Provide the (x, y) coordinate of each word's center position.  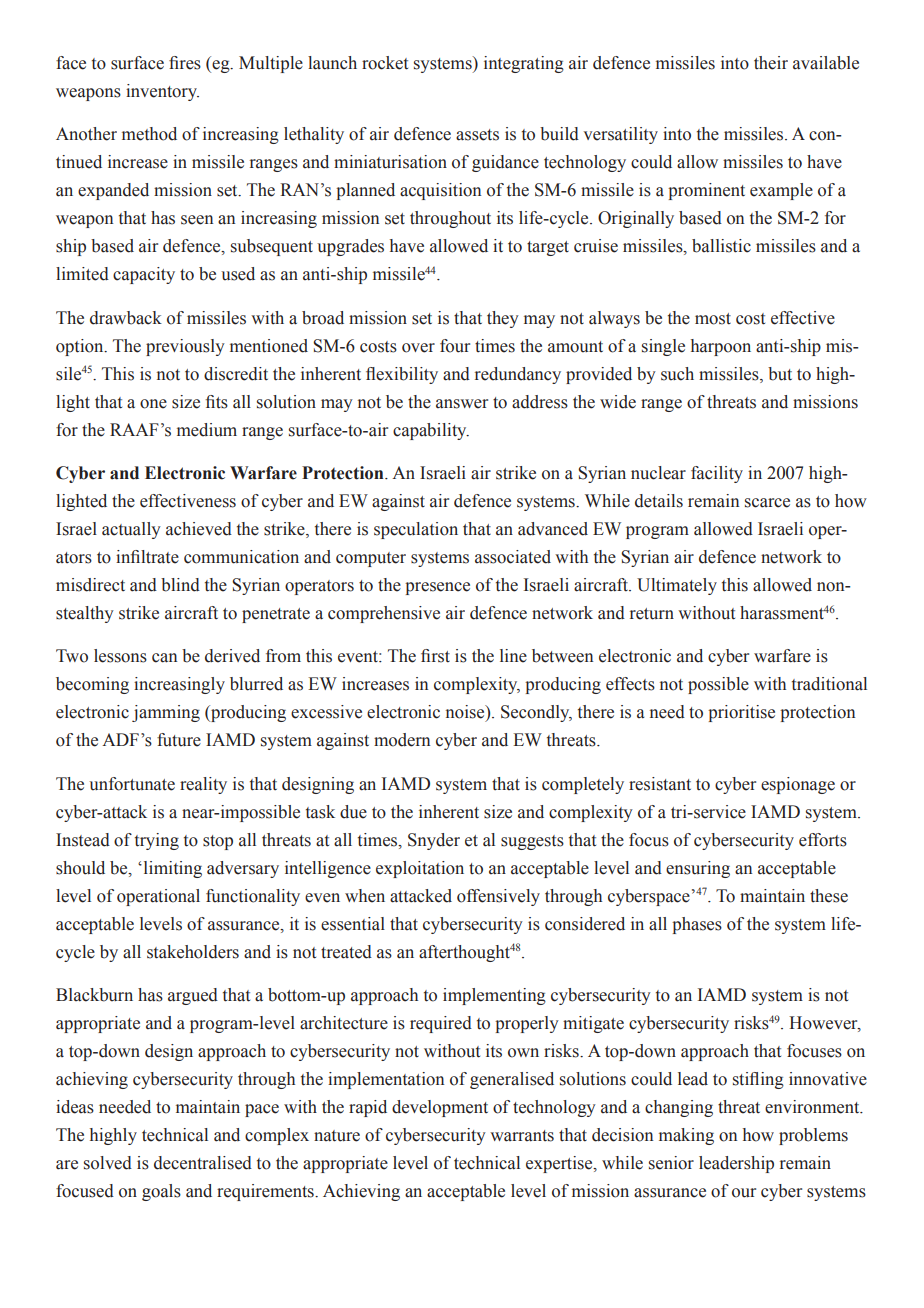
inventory (162, 92)
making (686, 1136)
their (771, 63)
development (440, 1108)
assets (477, 135)
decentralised (203, 1163)
